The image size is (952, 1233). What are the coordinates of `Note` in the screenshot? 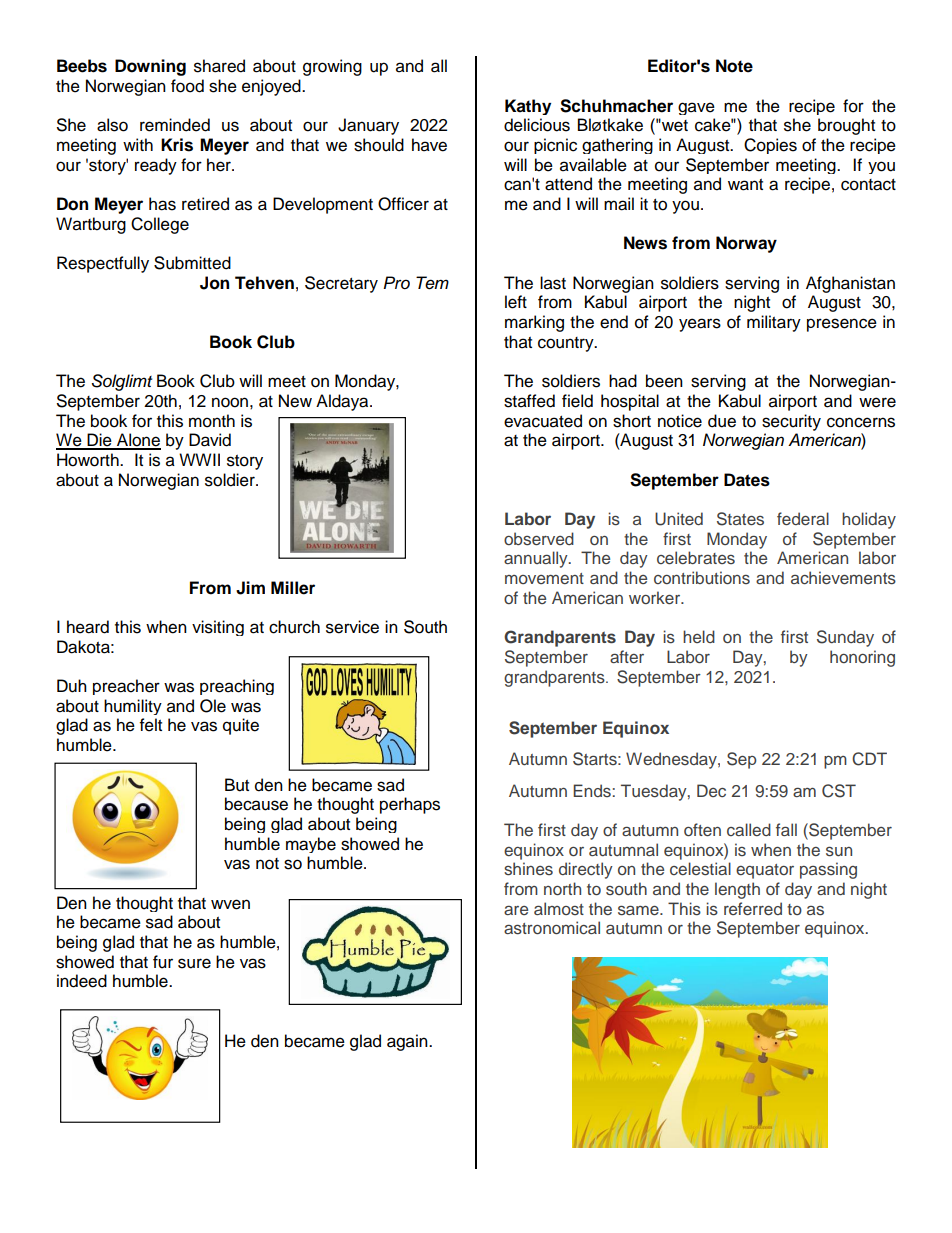 It's located at (734, 66).
